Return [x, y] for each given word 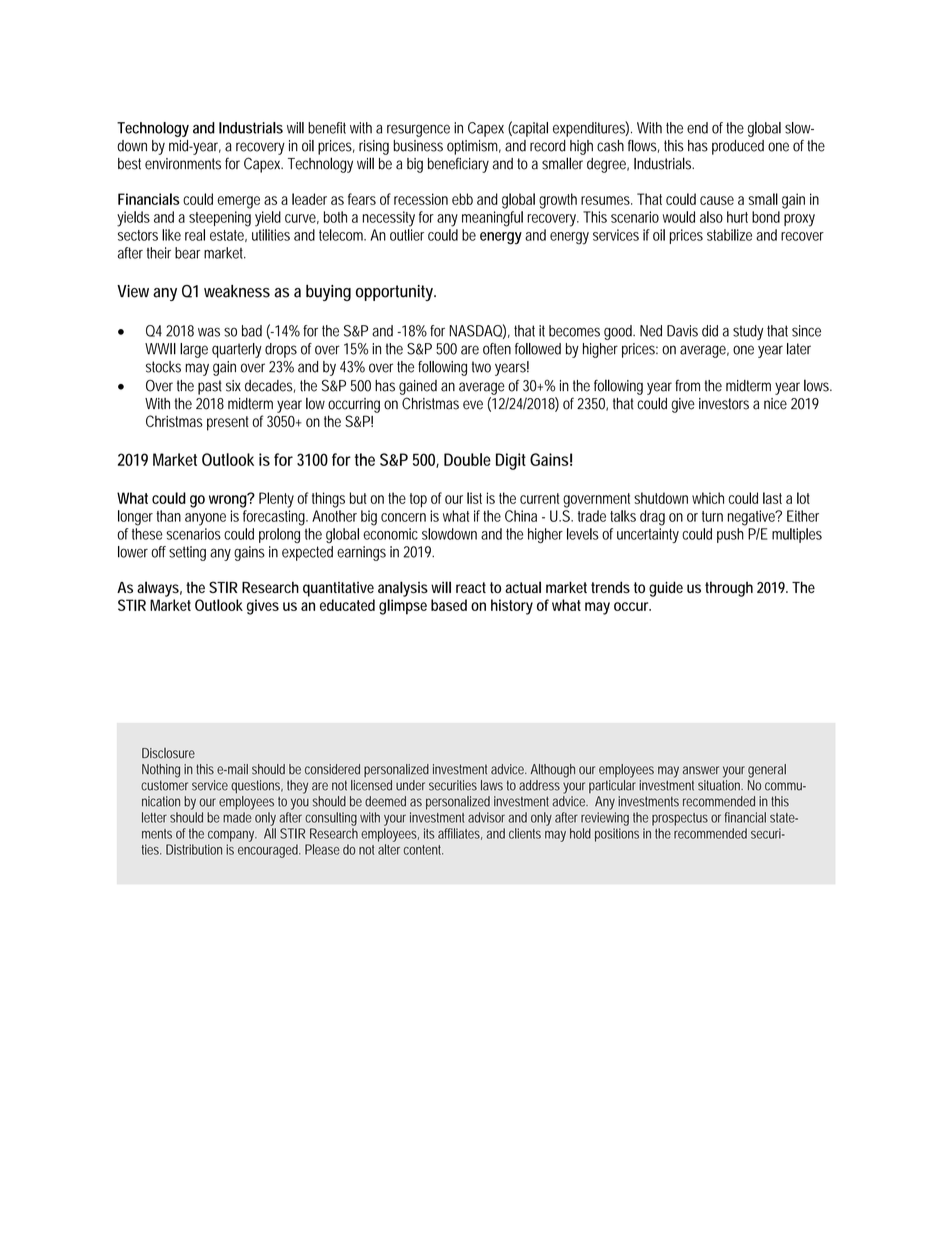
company [232, 836]
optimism [474, 147]
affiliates [460, 834]
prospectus [680, 819]
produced [738, 147]
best [129, 164]
